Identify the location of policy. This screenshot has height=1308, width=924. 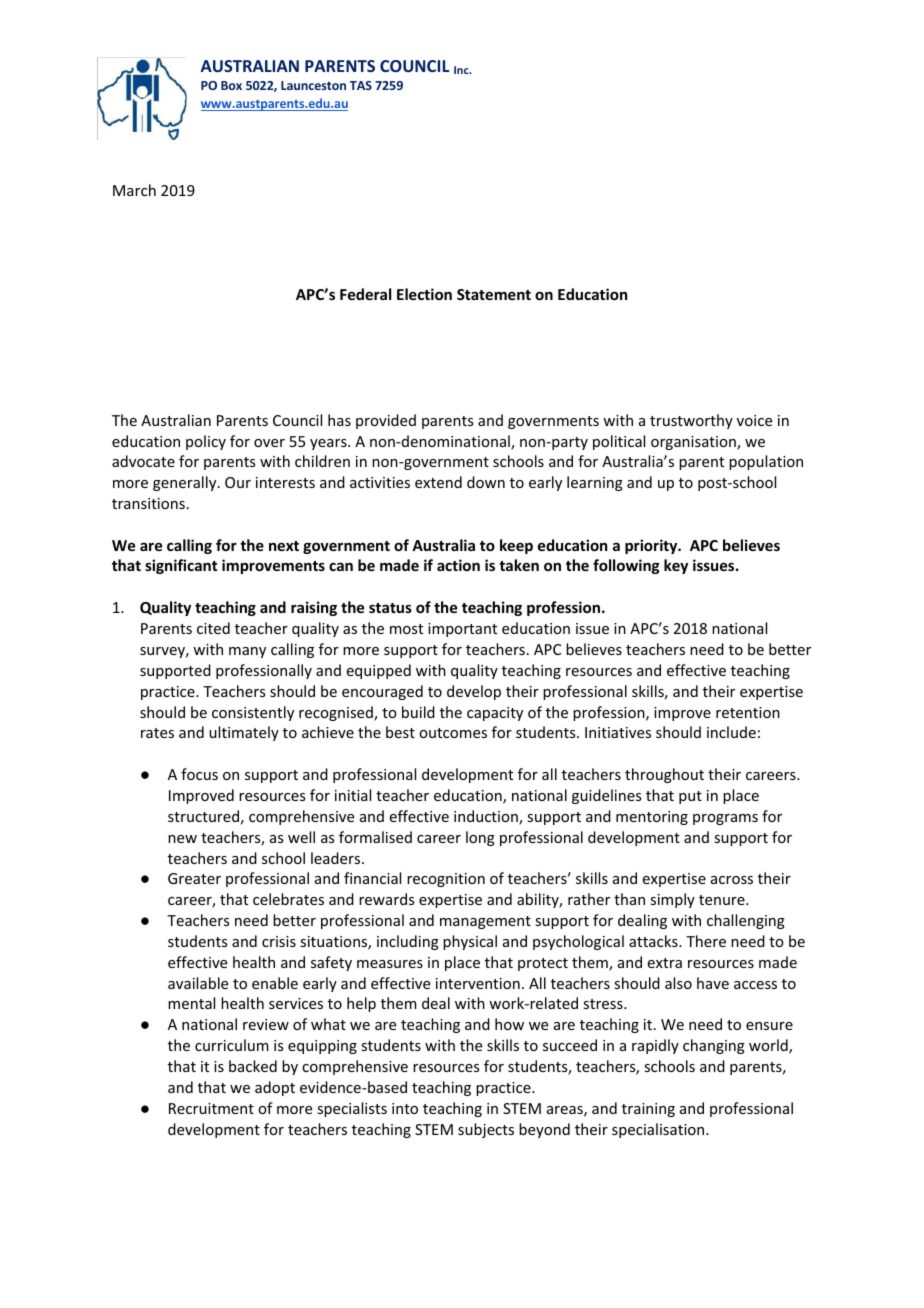
(206, 442).
